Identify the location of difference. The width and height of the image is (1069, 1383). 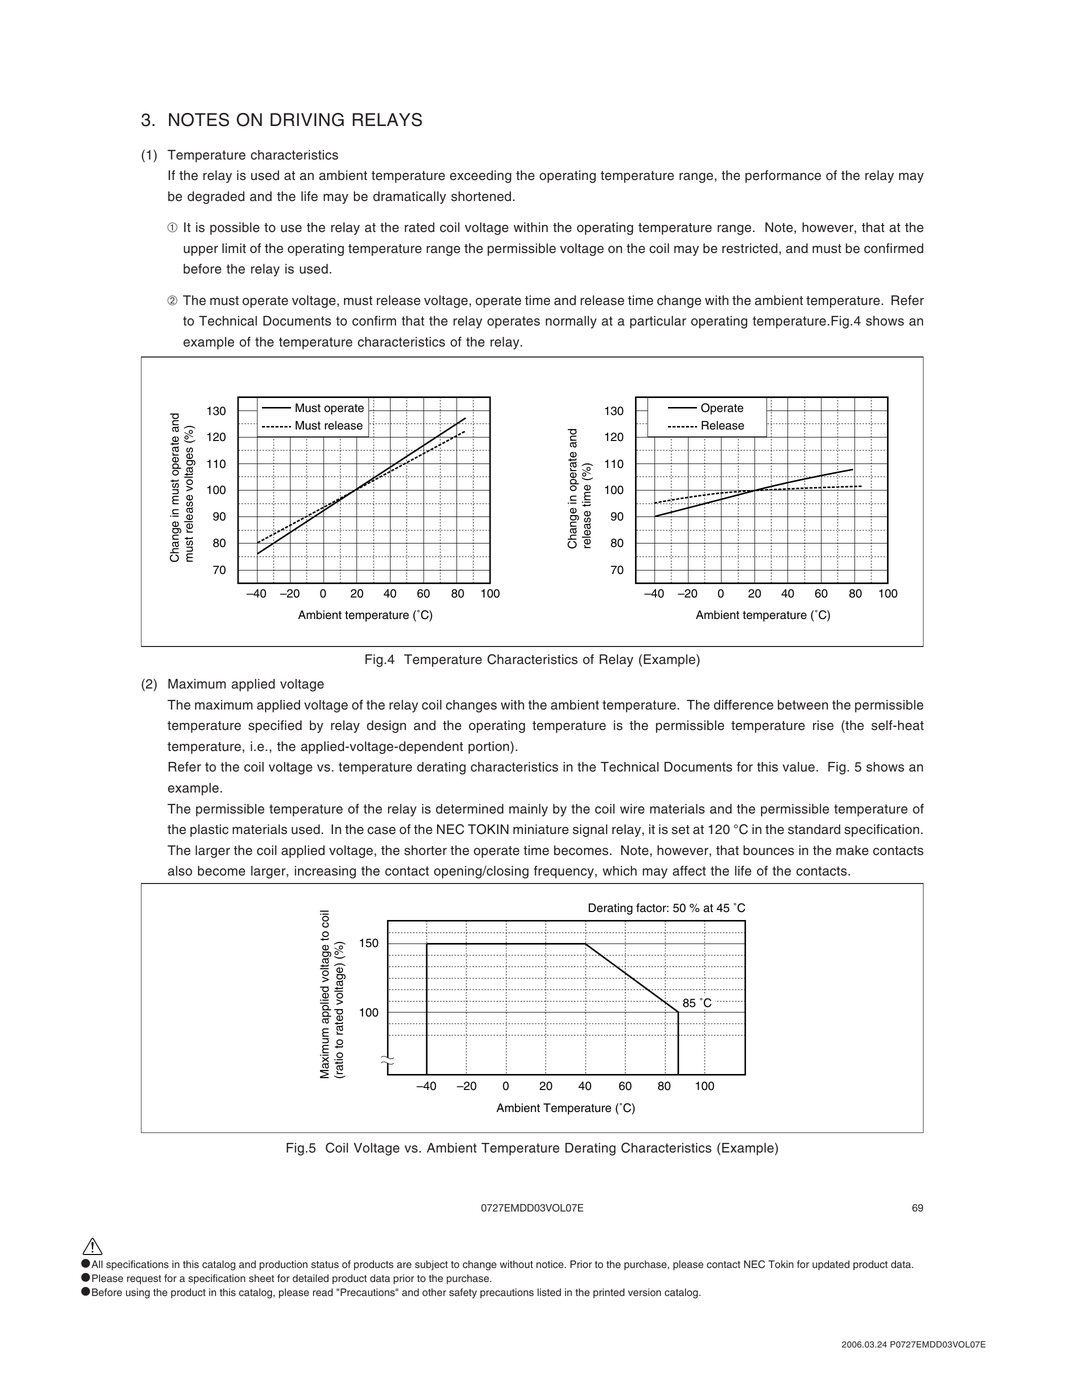
(744, 705).
